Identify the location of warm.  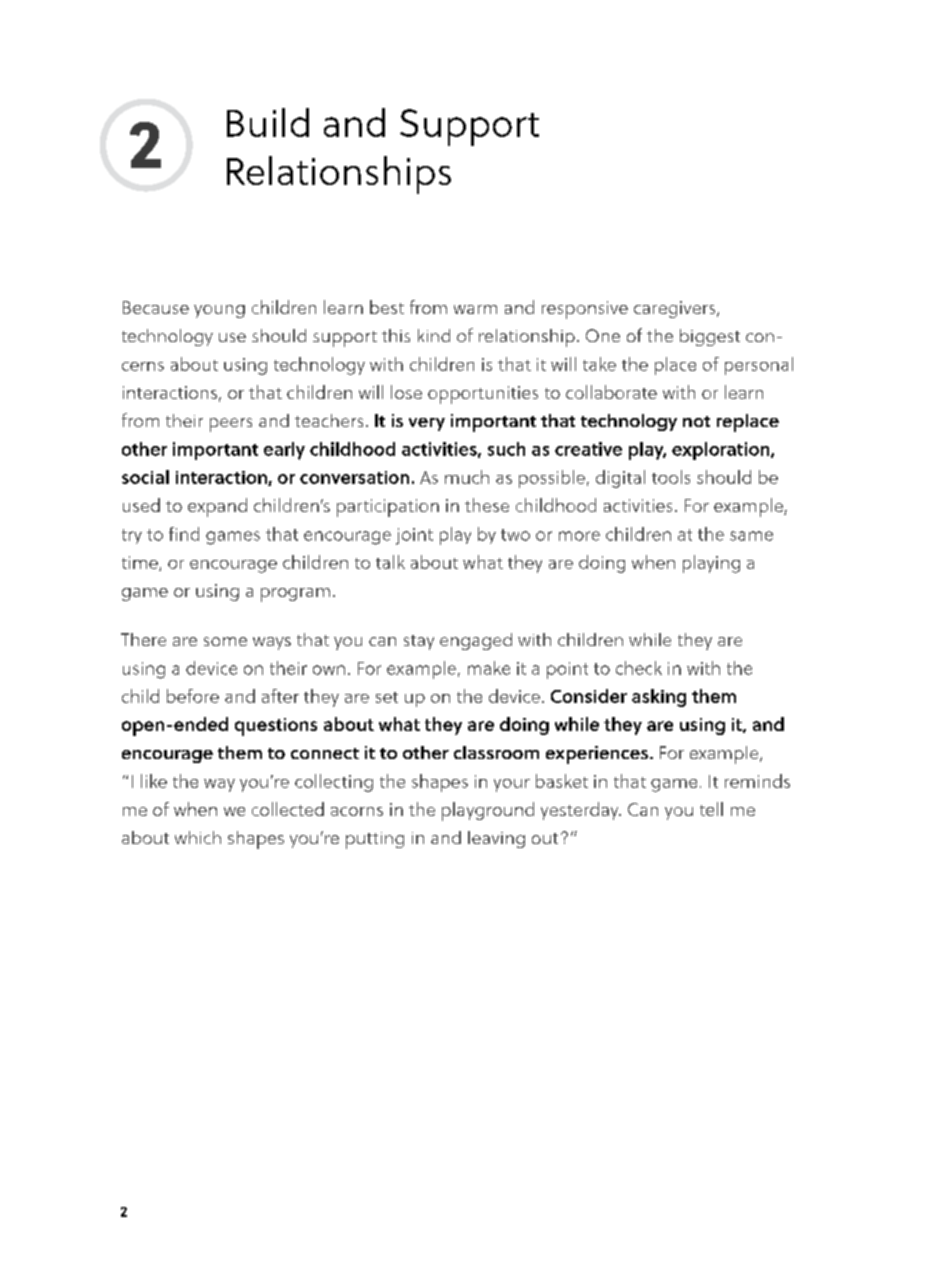
(475, 309).
